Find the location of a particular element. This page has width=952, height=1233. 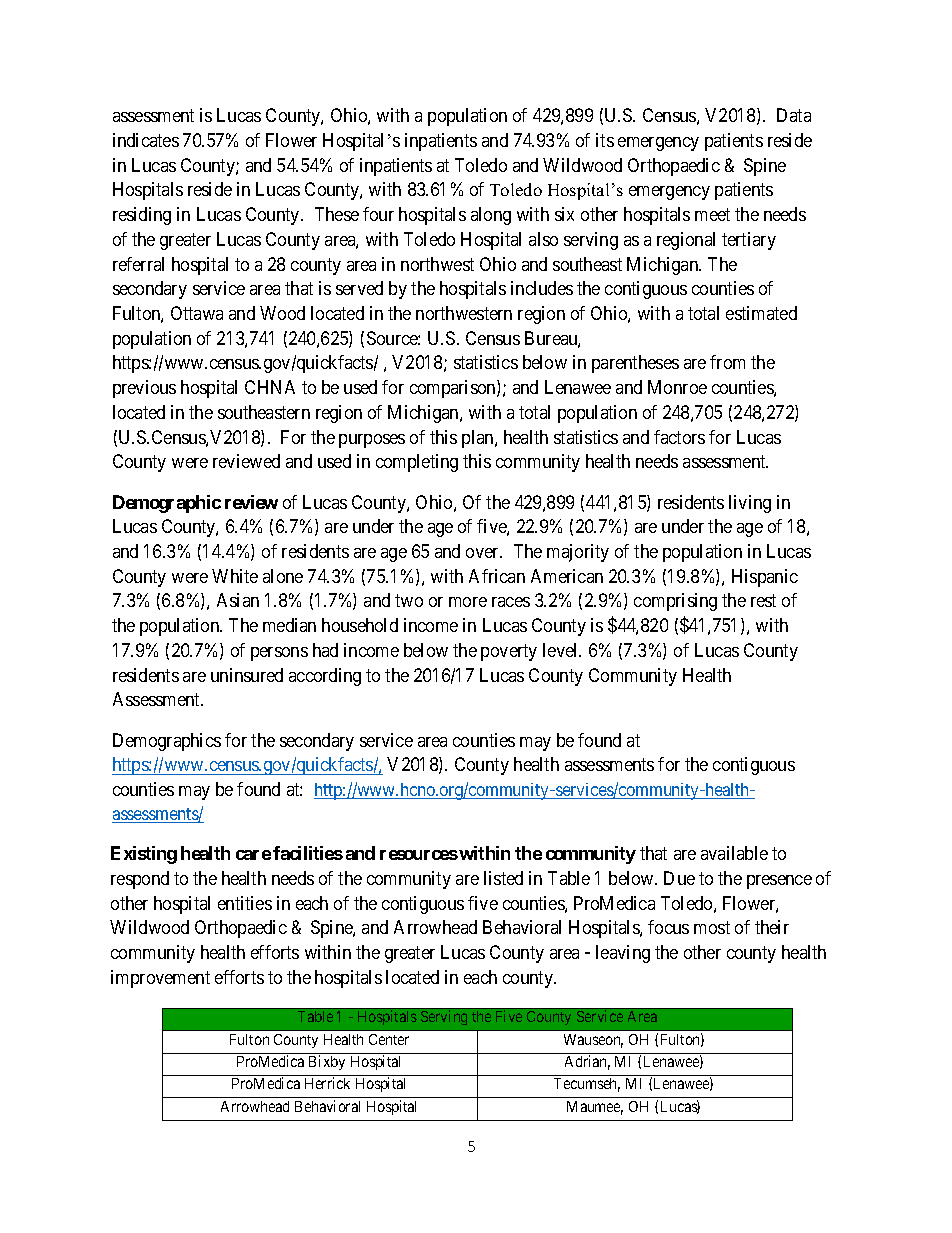

Bixby is located at coordinates (327, 1062).
